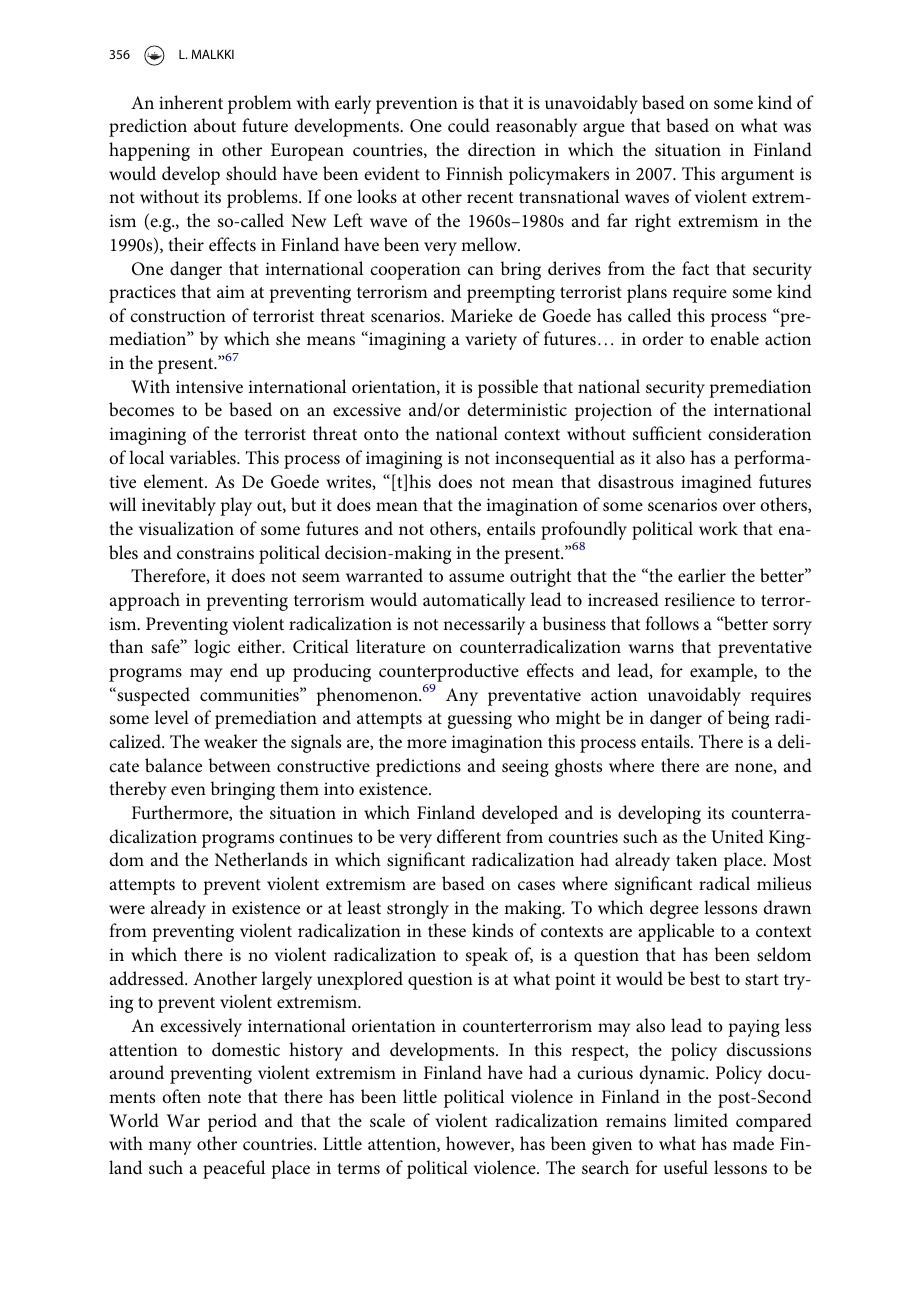 This screenshot has height=1316, width=921. What do you see at coordinates (508, 388) in the screenshot?
I see `possible` at bounding box center [508, 388].
